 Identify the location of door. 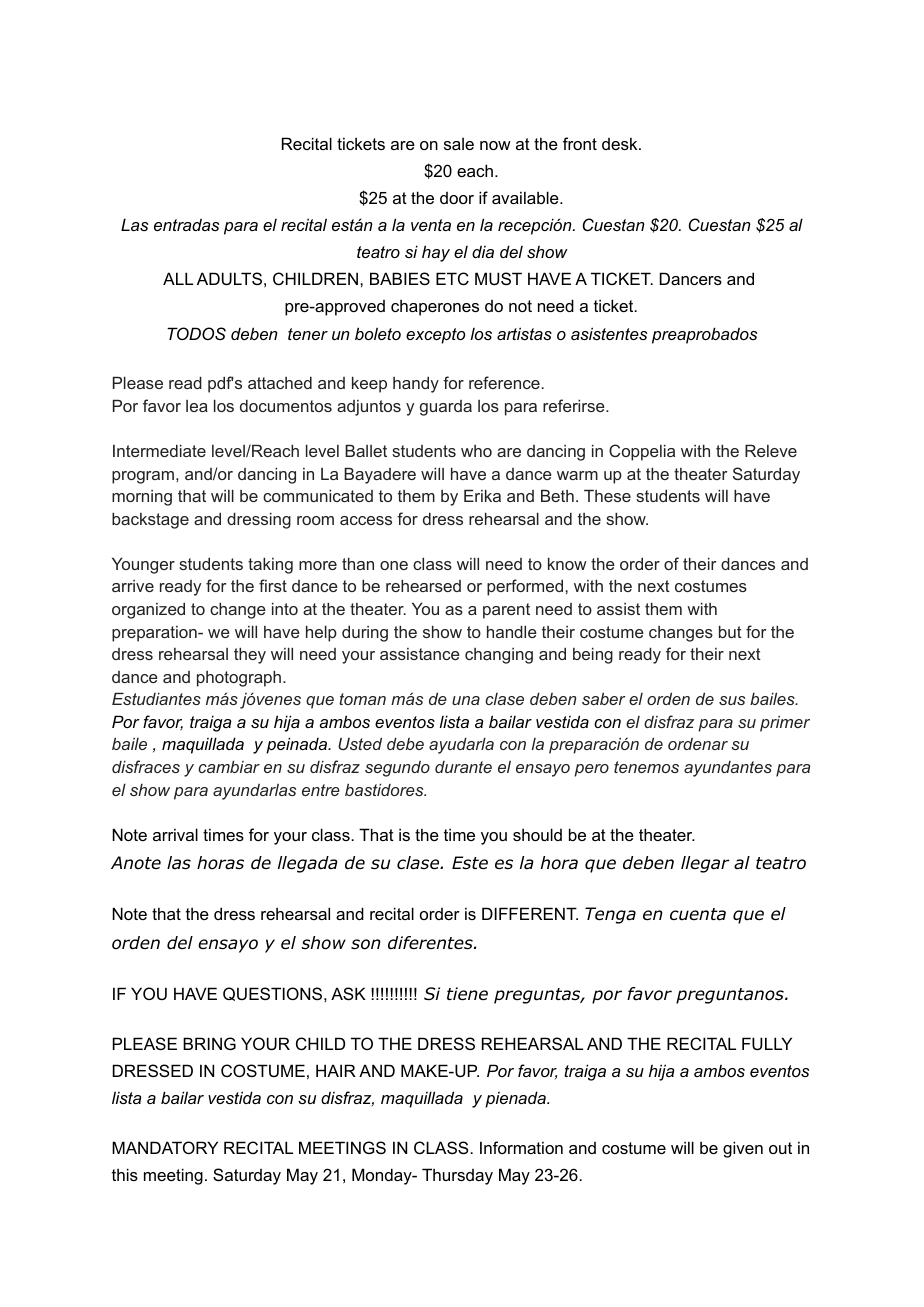
(457, 198).
